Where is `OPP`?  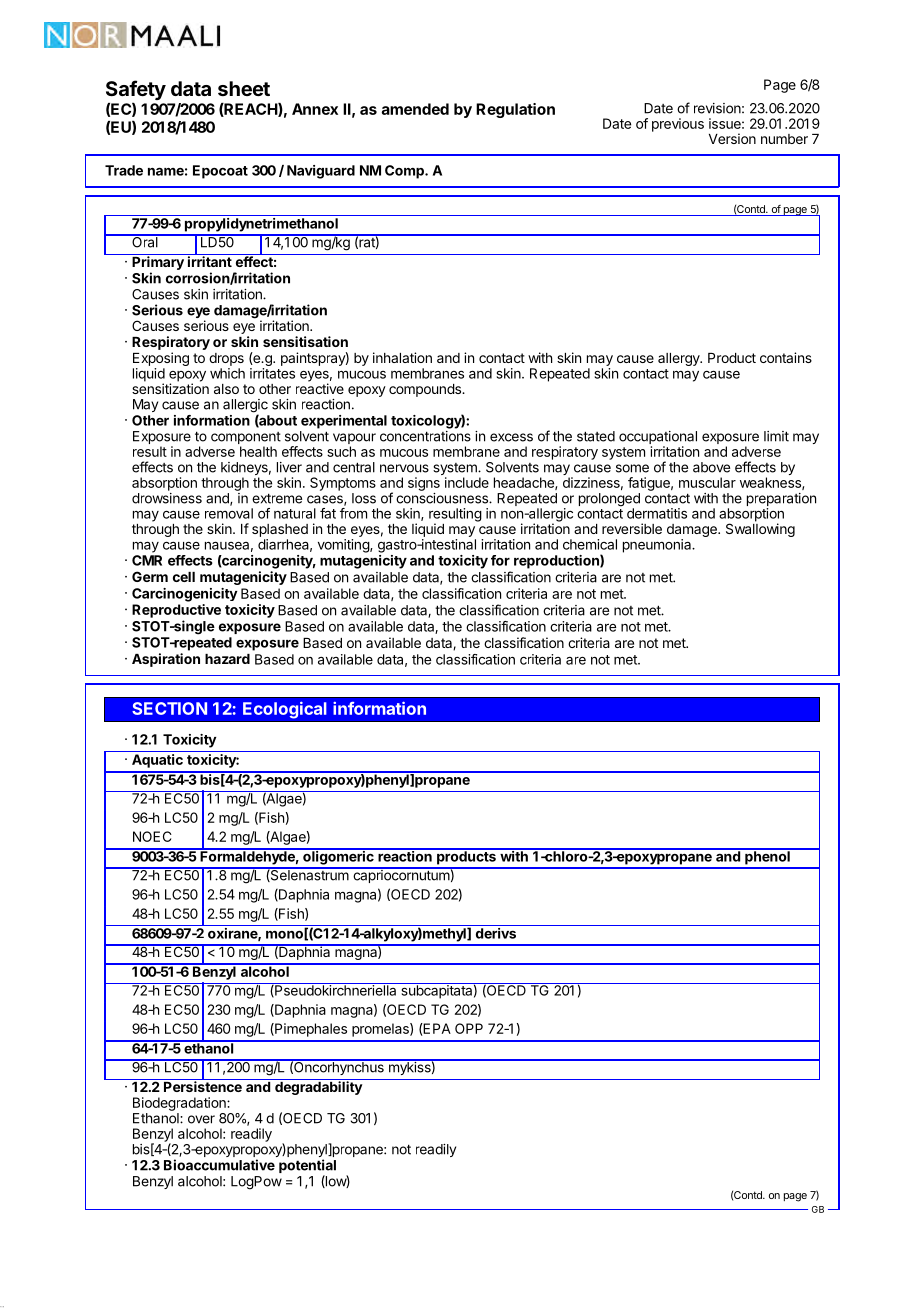
OPP is located at coordinates (469, 1028).
